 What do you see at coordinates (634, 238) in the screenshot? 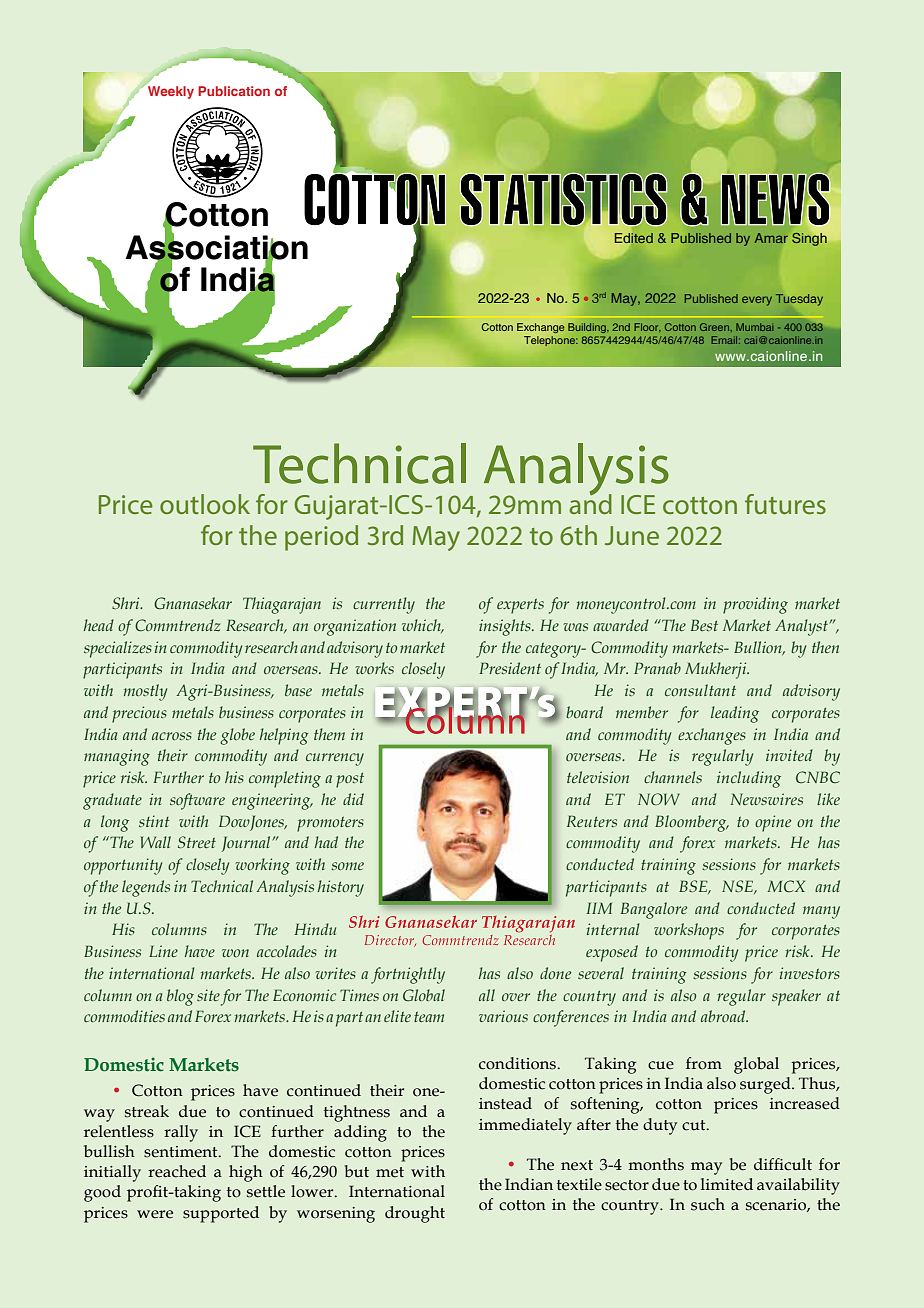
I see `Edited` at bounding box center [634, 238].
